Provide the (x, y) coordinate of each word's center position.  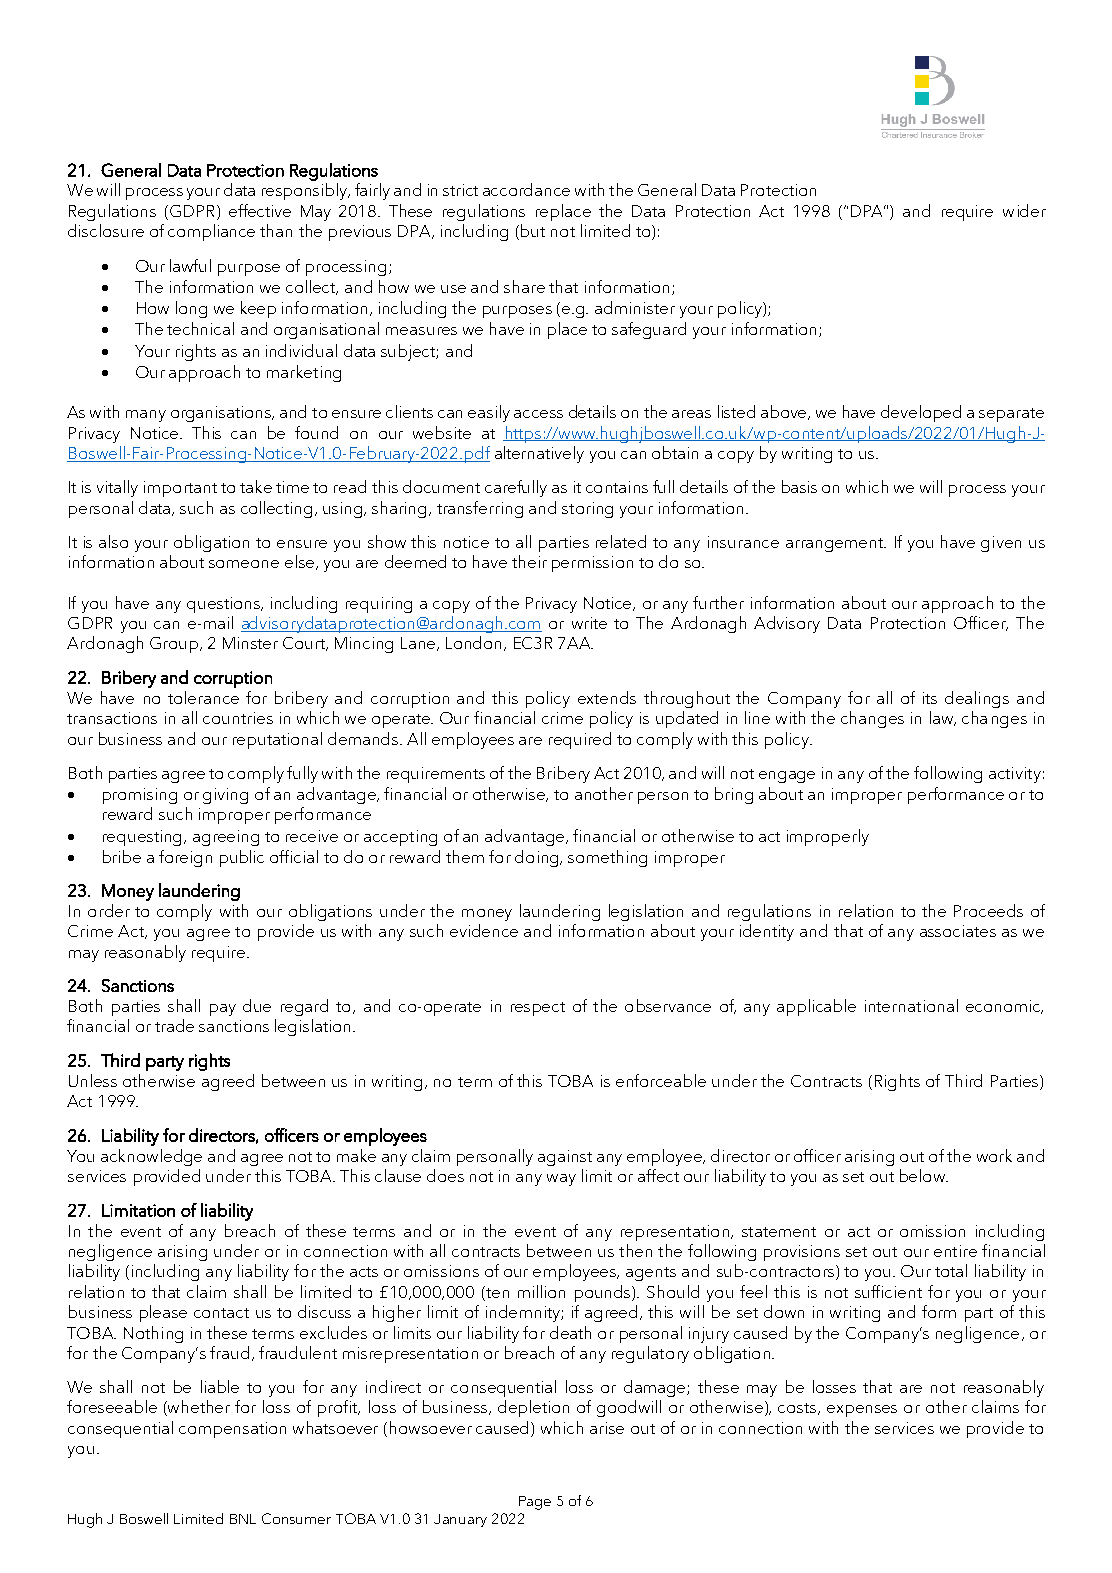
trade (174, 1025)
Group (174, 645)
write (589, 623)
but (533, 230)
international (911, 1005)
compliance (211, 232)
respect (538, 1009)
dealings (977, 699)
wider (1024, 210)
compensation (232, 1430)
